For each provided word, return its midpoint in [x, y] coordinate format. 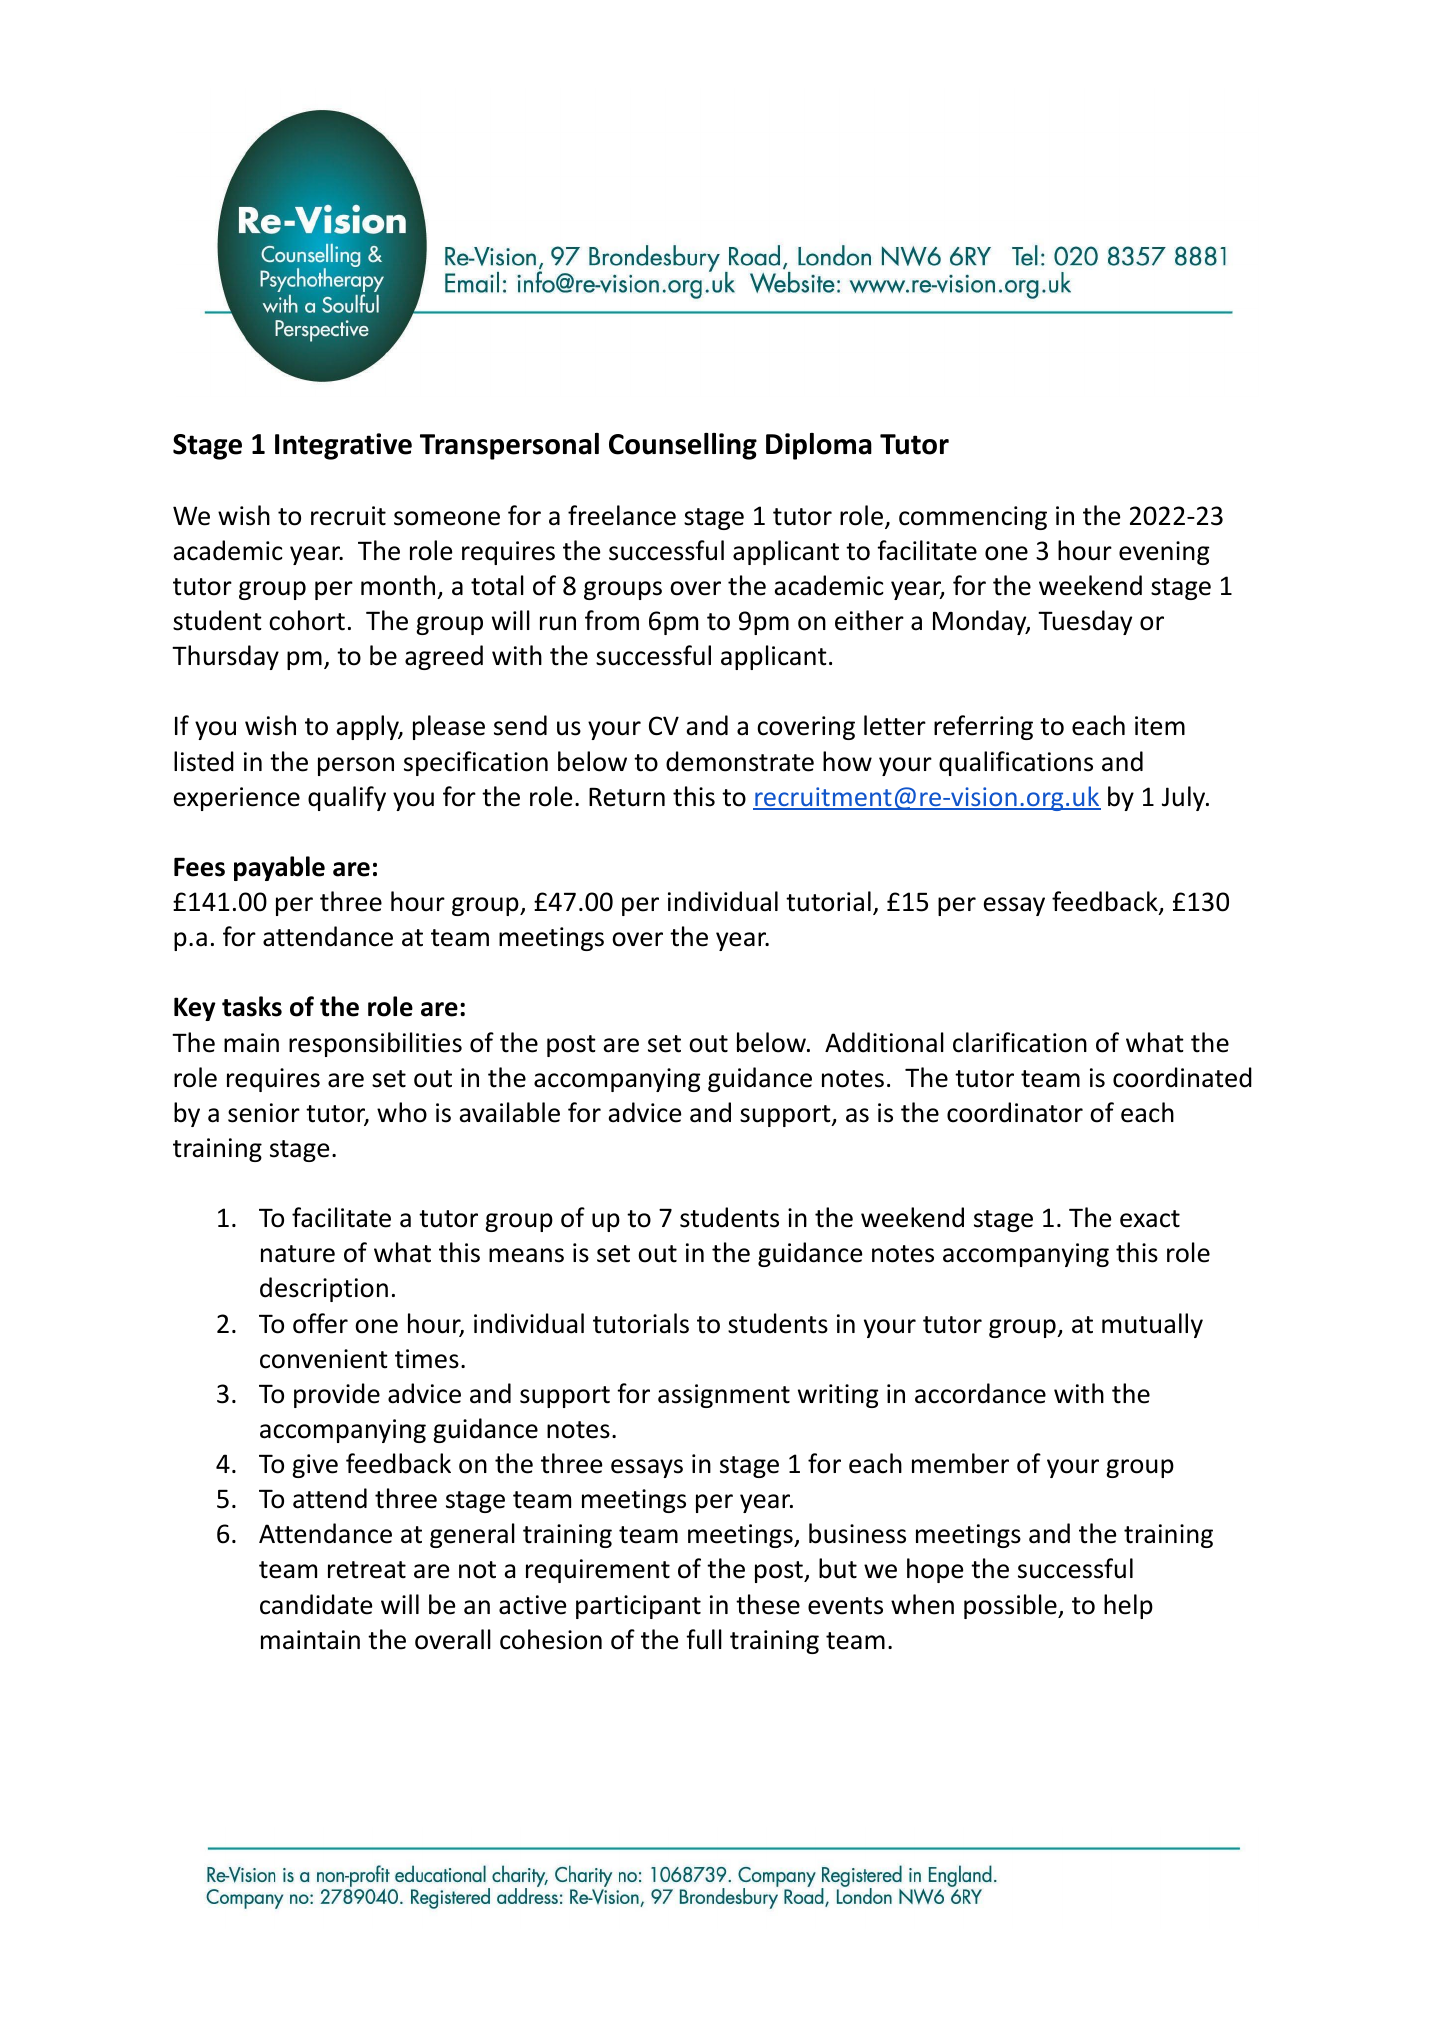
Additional [884, 1042]
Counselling [683, 446]
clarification [1020, 1042]
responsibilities [375, 1044]
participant [638, 1607]
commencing [973, 518]
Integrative [343, 446]
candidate [316, 1604]
